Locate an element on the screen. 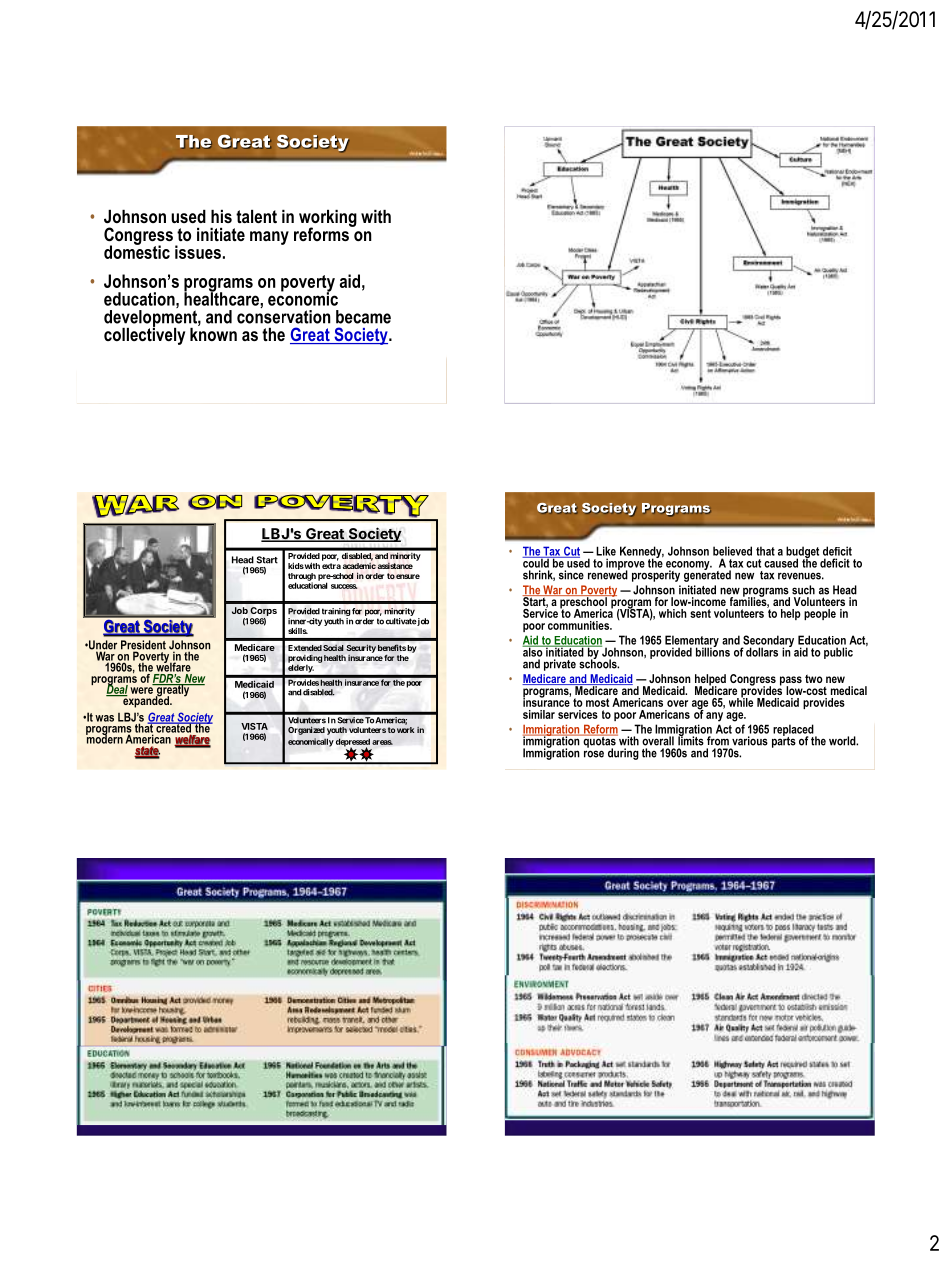 The image size is (952, 1262). depressed is located at coordinates (353, 743).
